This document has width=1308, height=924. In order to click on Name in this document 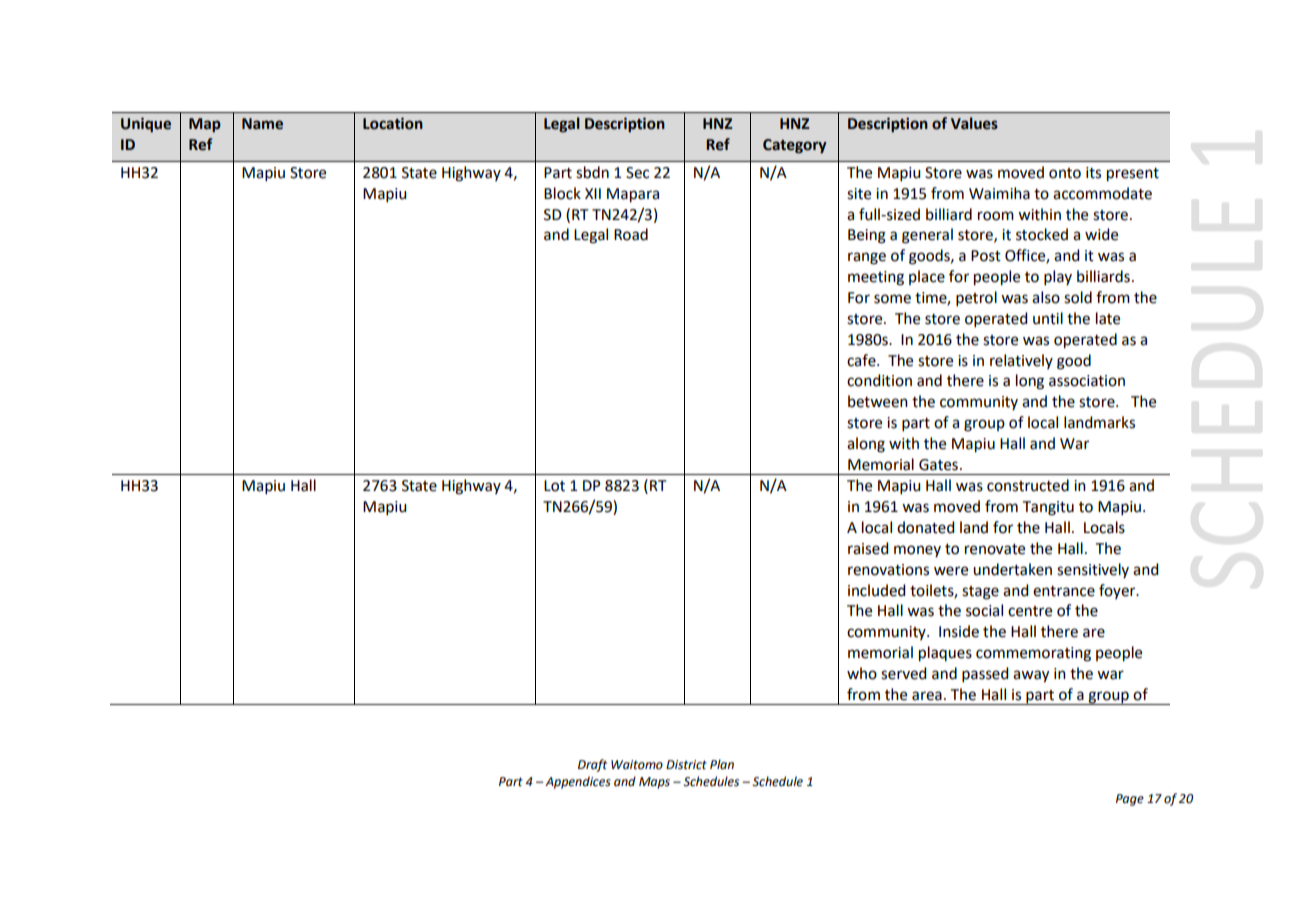, I will do `click(262, 124)`.
